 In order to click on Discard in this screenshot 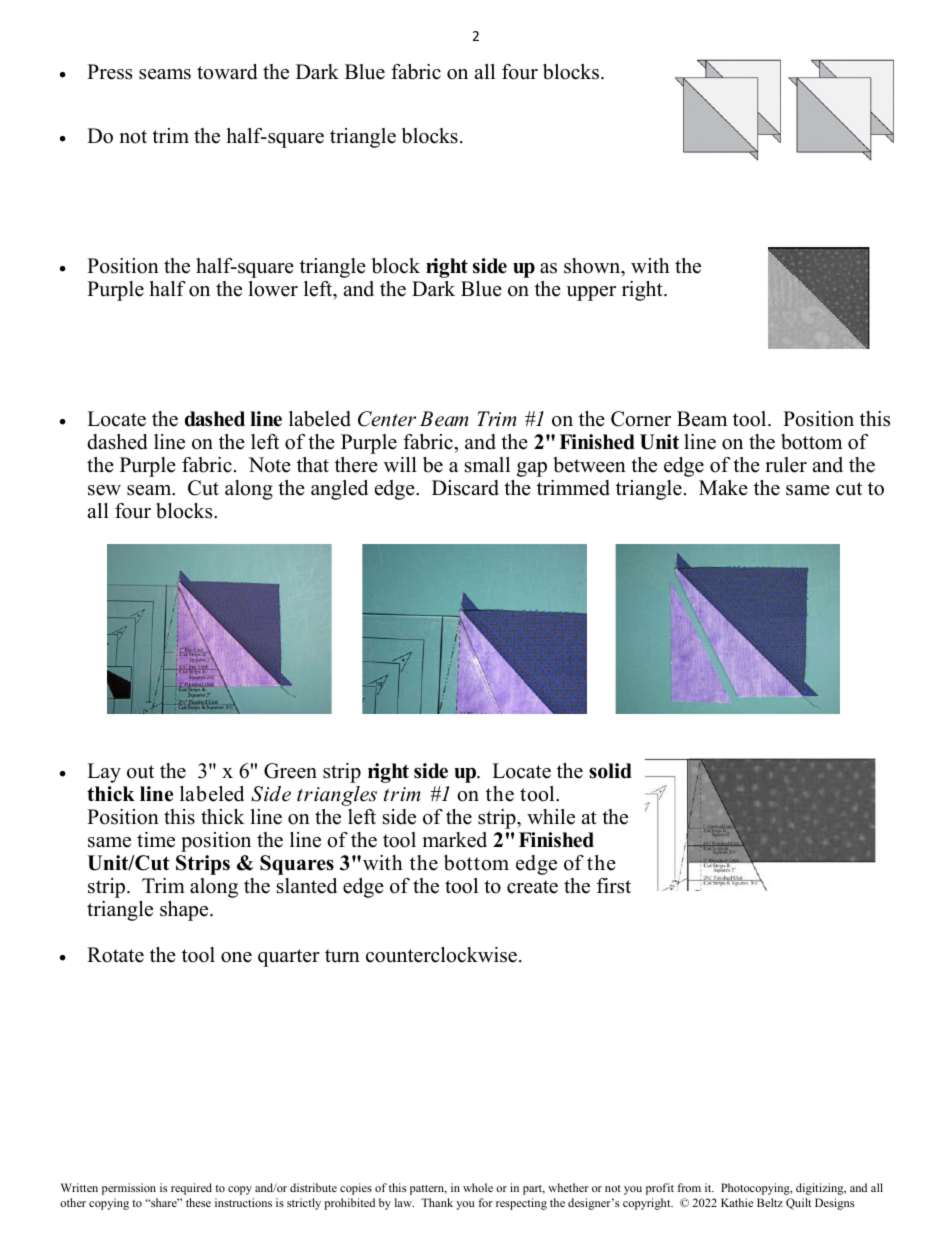, I will do `click(465, 488)`.
